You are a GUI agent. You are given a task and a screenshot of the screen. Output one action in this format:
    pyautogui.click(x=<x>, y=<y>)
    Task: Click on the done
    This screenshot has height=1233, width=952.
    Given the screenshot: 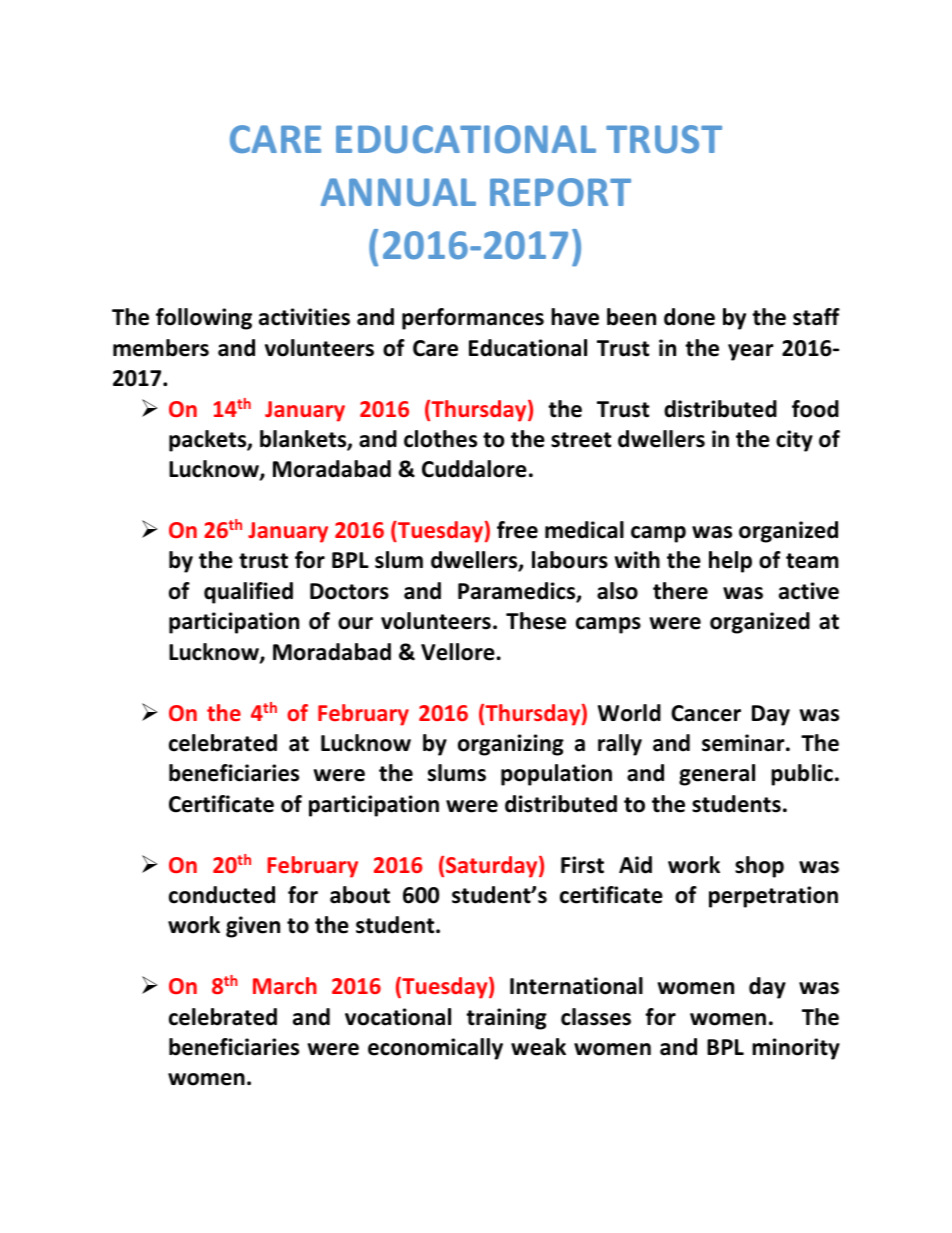 What is the action you would take?
    pyautogui.click(x=689, y=317)
